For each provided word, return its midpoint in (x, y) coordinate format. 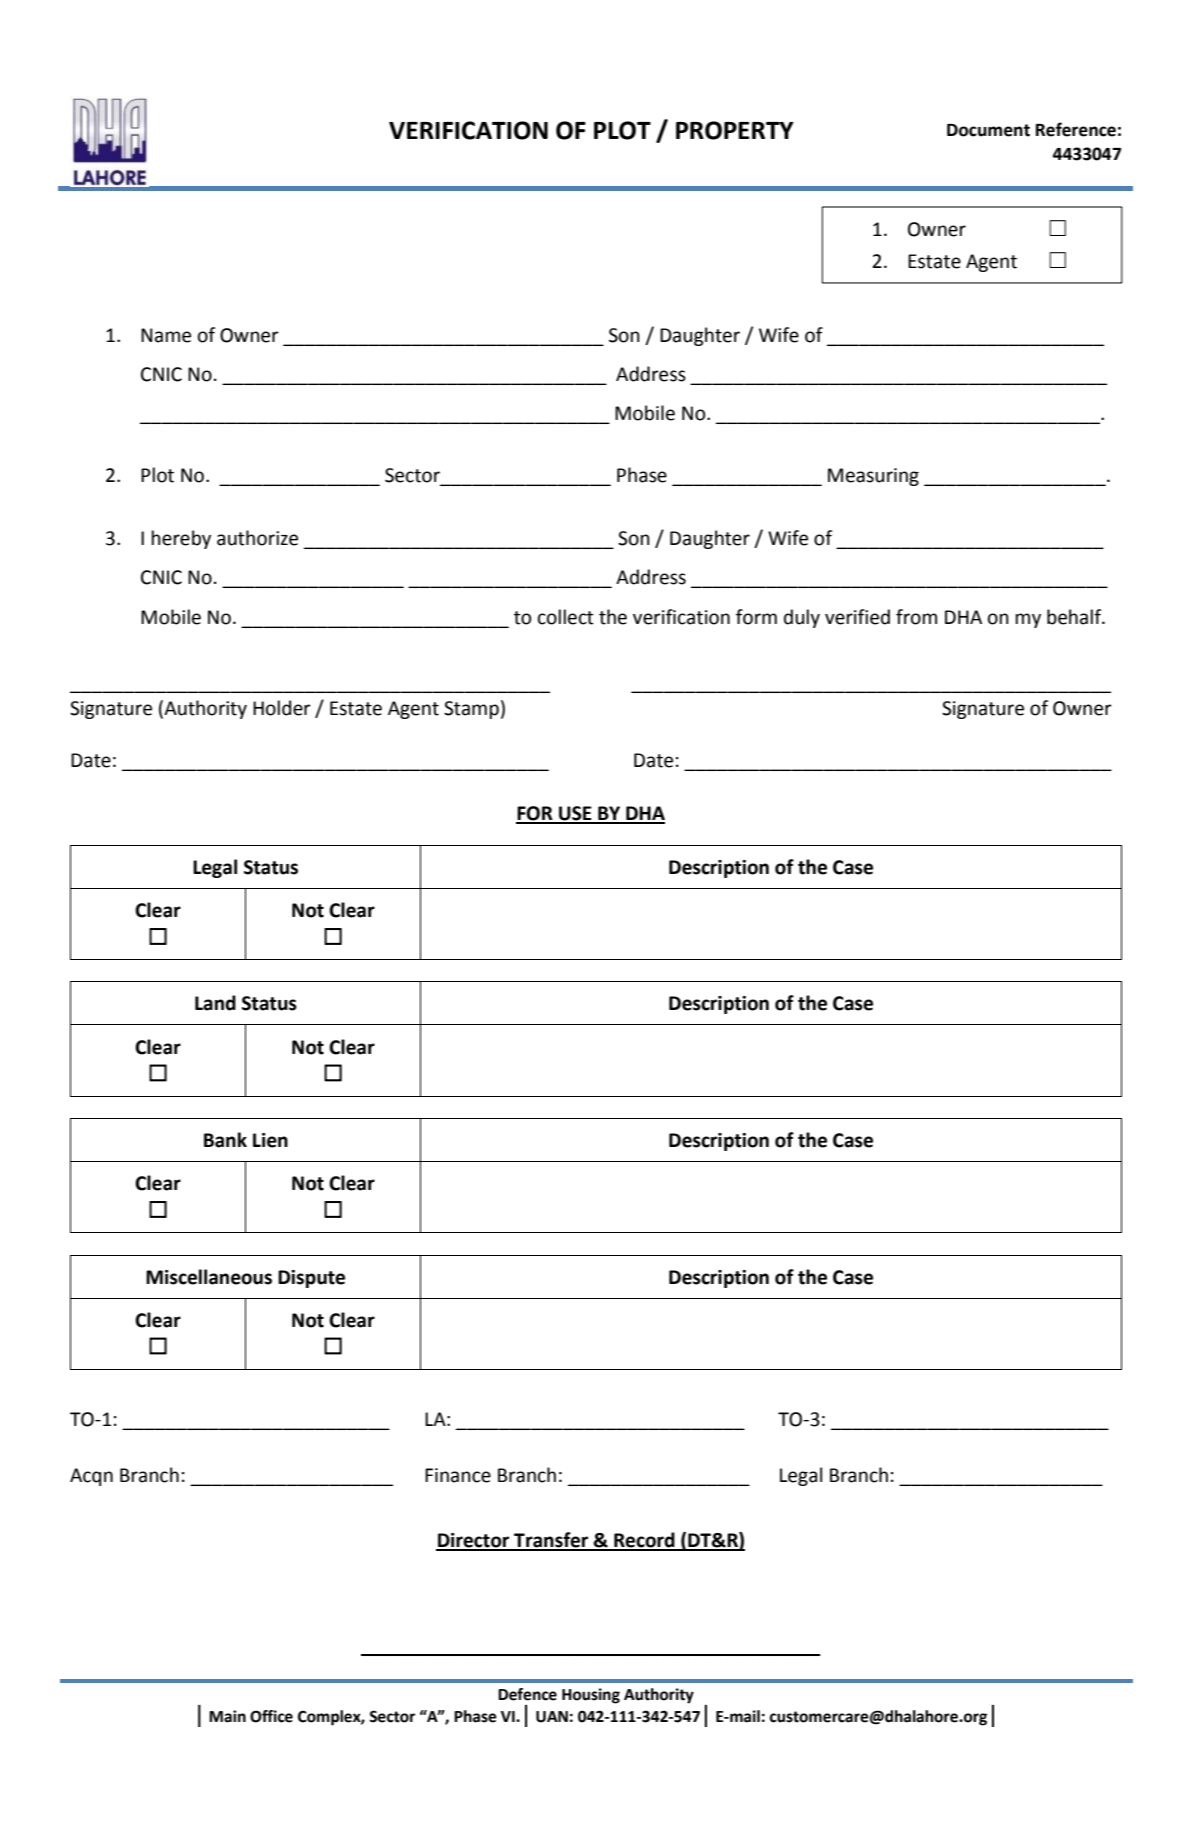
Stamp (471, 710)
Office (271, 1716)
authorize (257, 538)
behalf (1075, 617)
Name (166, 335)
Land (215, 1003)
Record (644, 1541)
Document (988, 130)
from (916, 617)
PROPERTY (735, 130)
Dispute (311, 1279)
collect (566, 617)
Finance (458, 1475)
